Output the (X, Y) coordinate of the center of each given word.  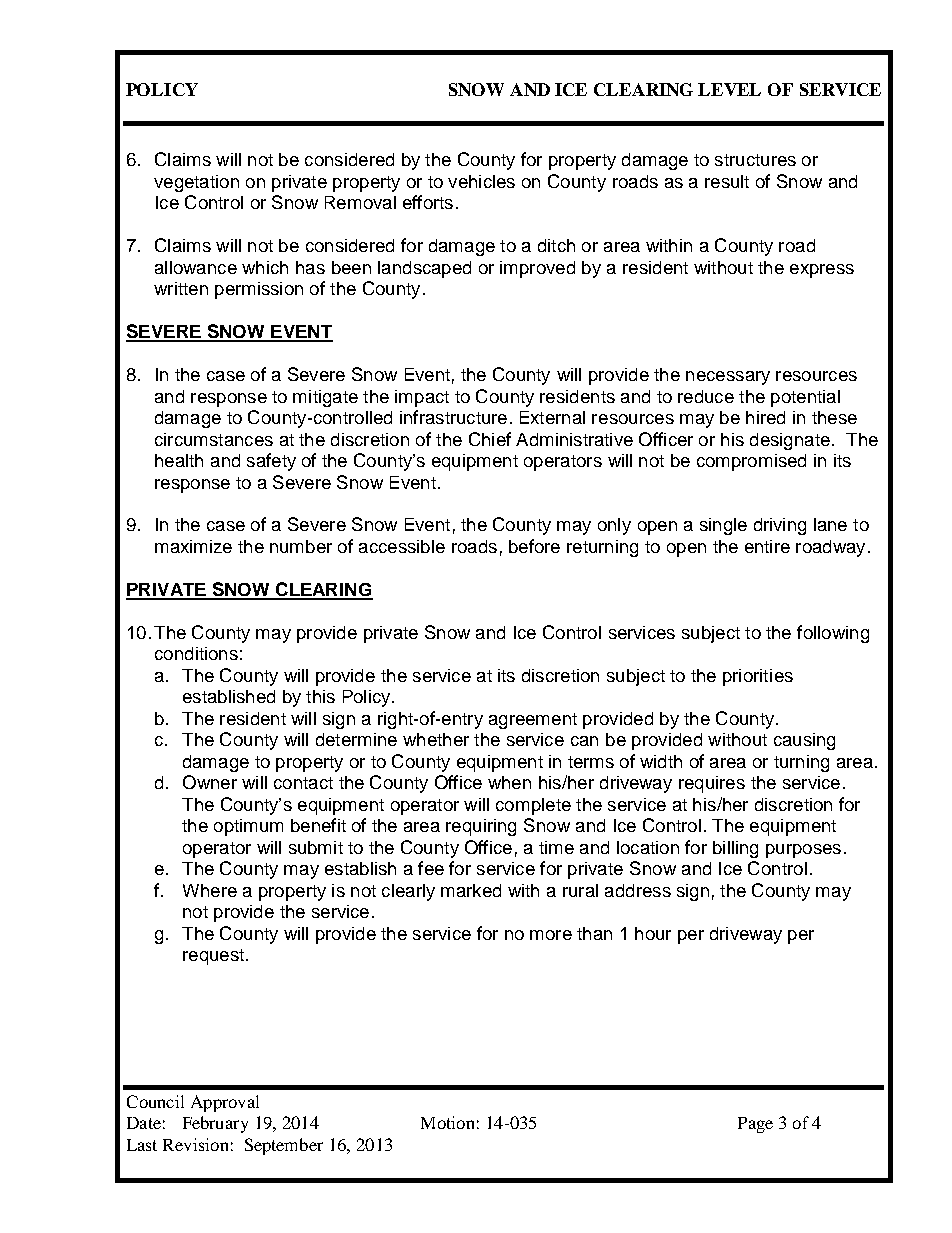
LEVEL (729, 89)
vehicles (481, 181)
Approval (225, 1103)
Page (755, 1125)
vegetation (196, 183)
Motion (447, 1122)
